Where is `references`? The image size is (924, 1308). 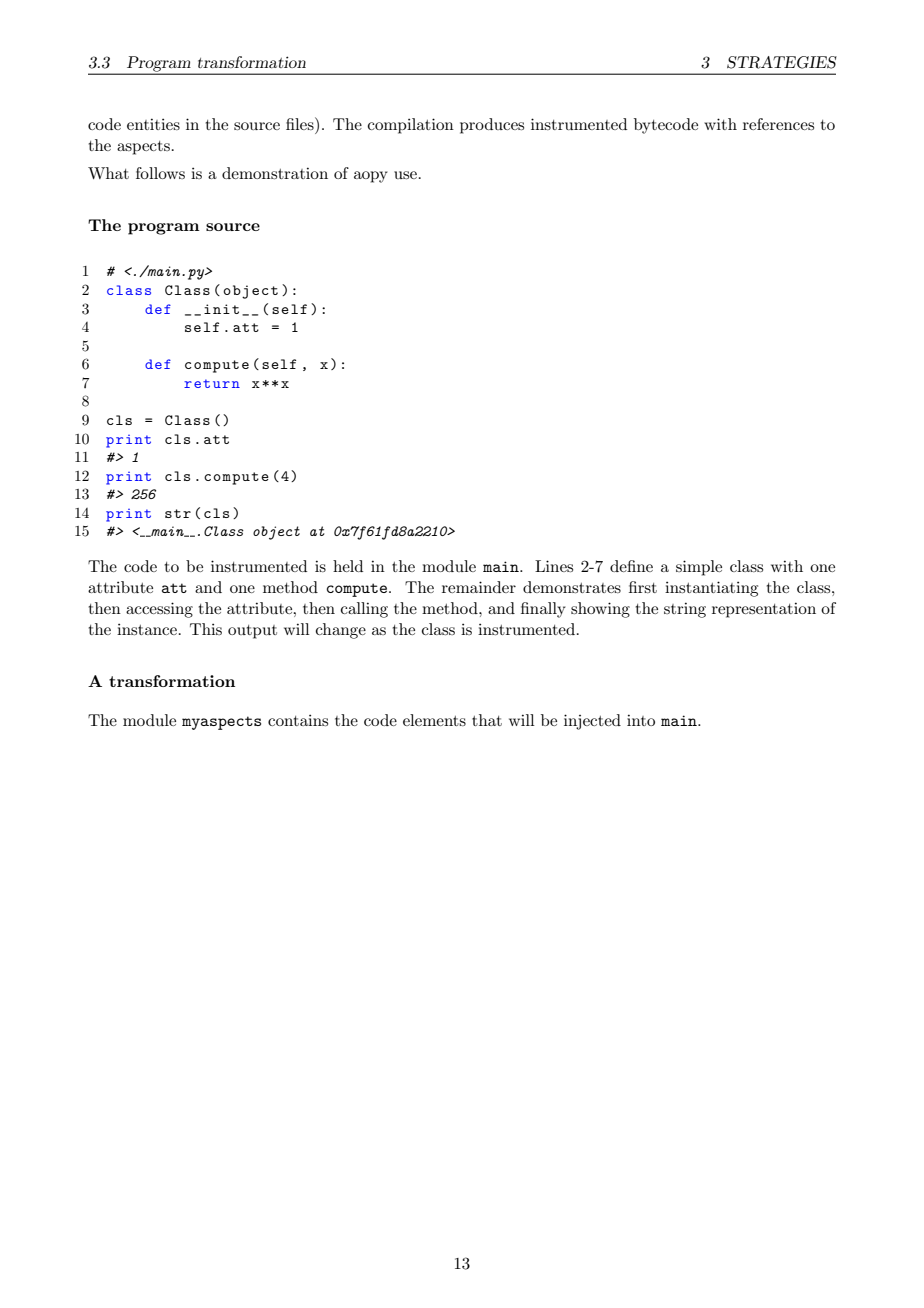
references is located at coordinates (778, 124).
